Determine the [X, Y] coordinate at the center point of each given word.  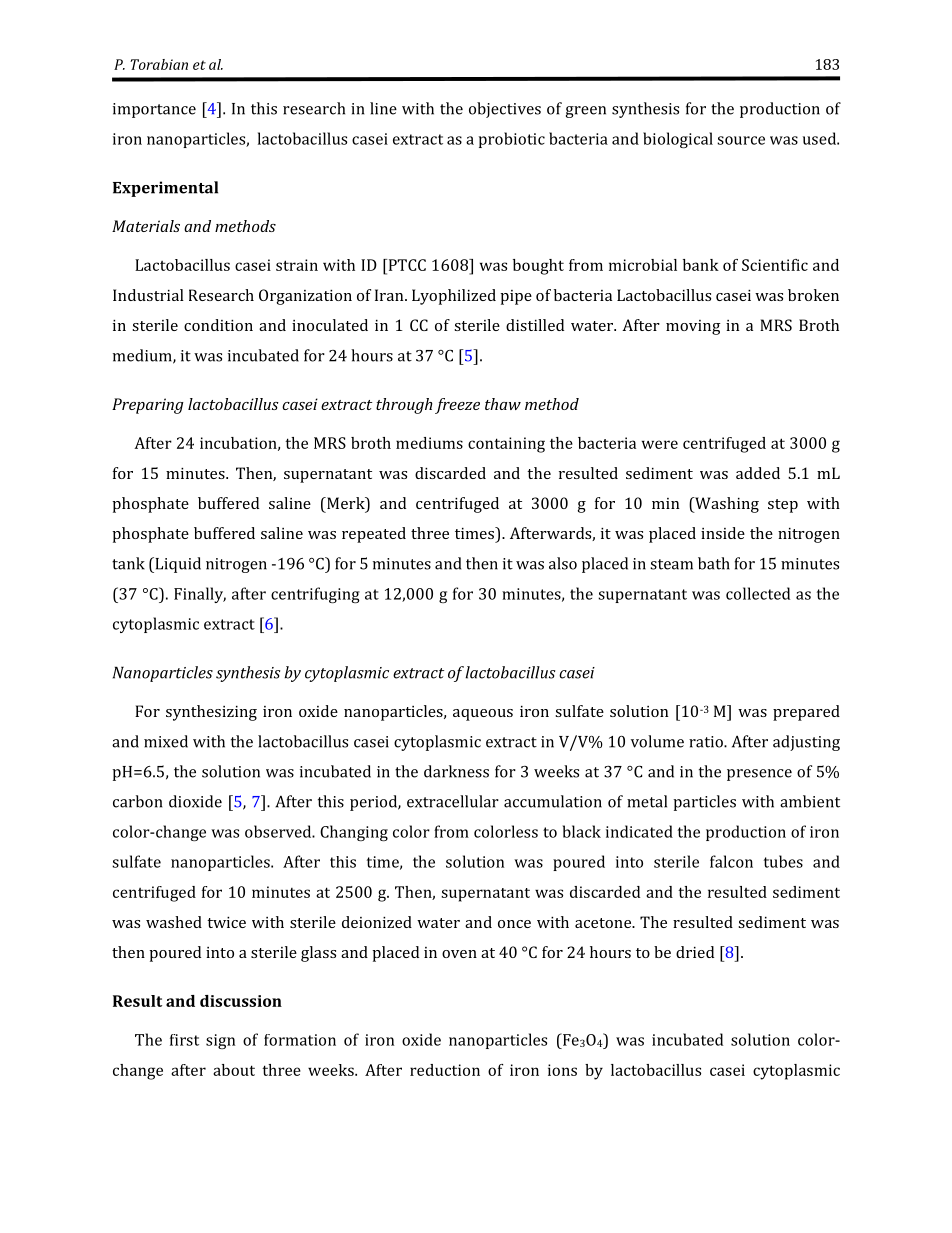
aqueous [483, 715]
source [741, 140]
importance [154, 110]
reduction [445, 1070]
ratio [707, 742]
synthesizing [211, 713]
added [758, 473]
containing [506, 445]
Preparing [148, 406]
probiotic [512, 140]
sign [220, 1041]
